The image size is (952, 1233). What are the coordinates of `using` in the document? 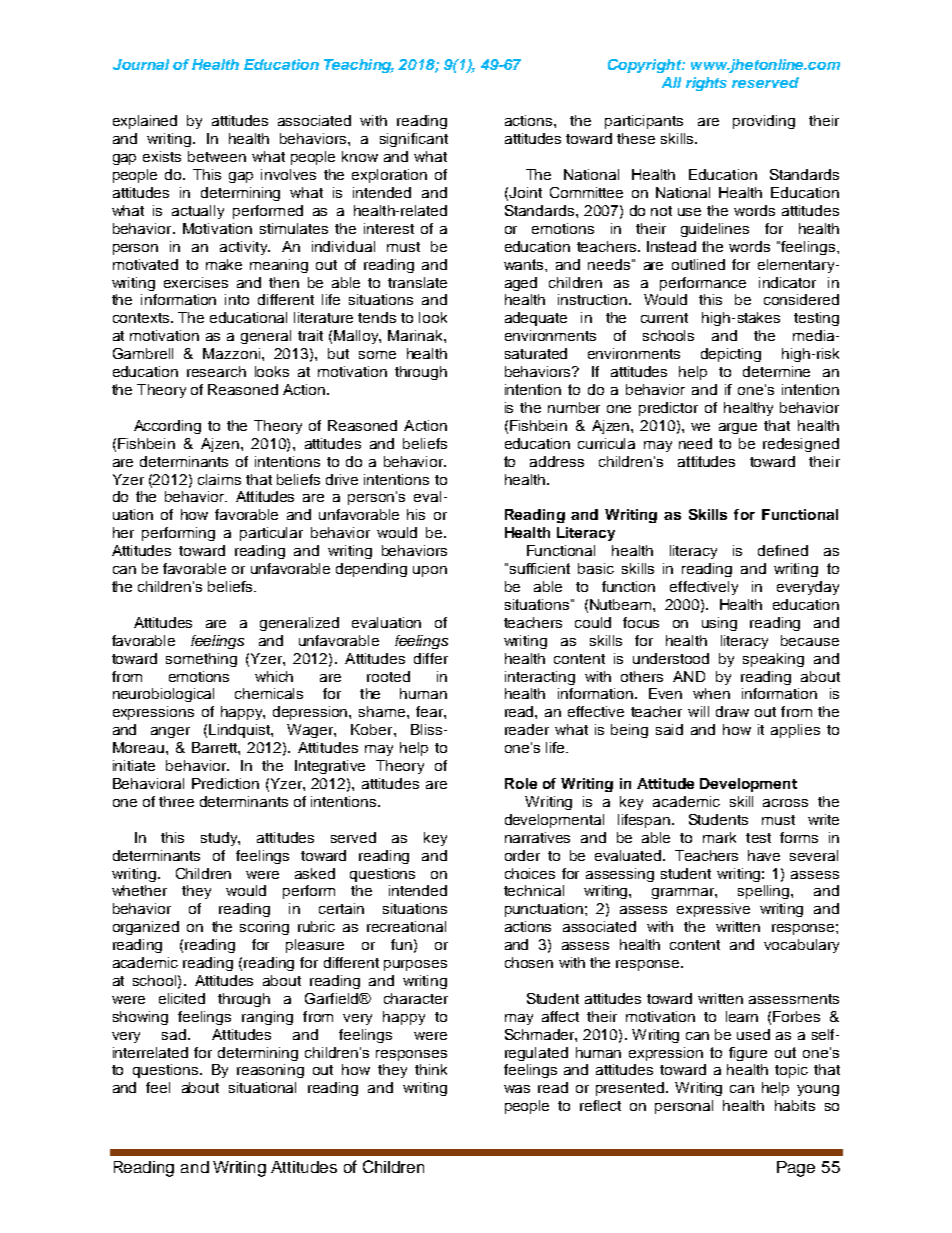 It's located at (719, 624).
